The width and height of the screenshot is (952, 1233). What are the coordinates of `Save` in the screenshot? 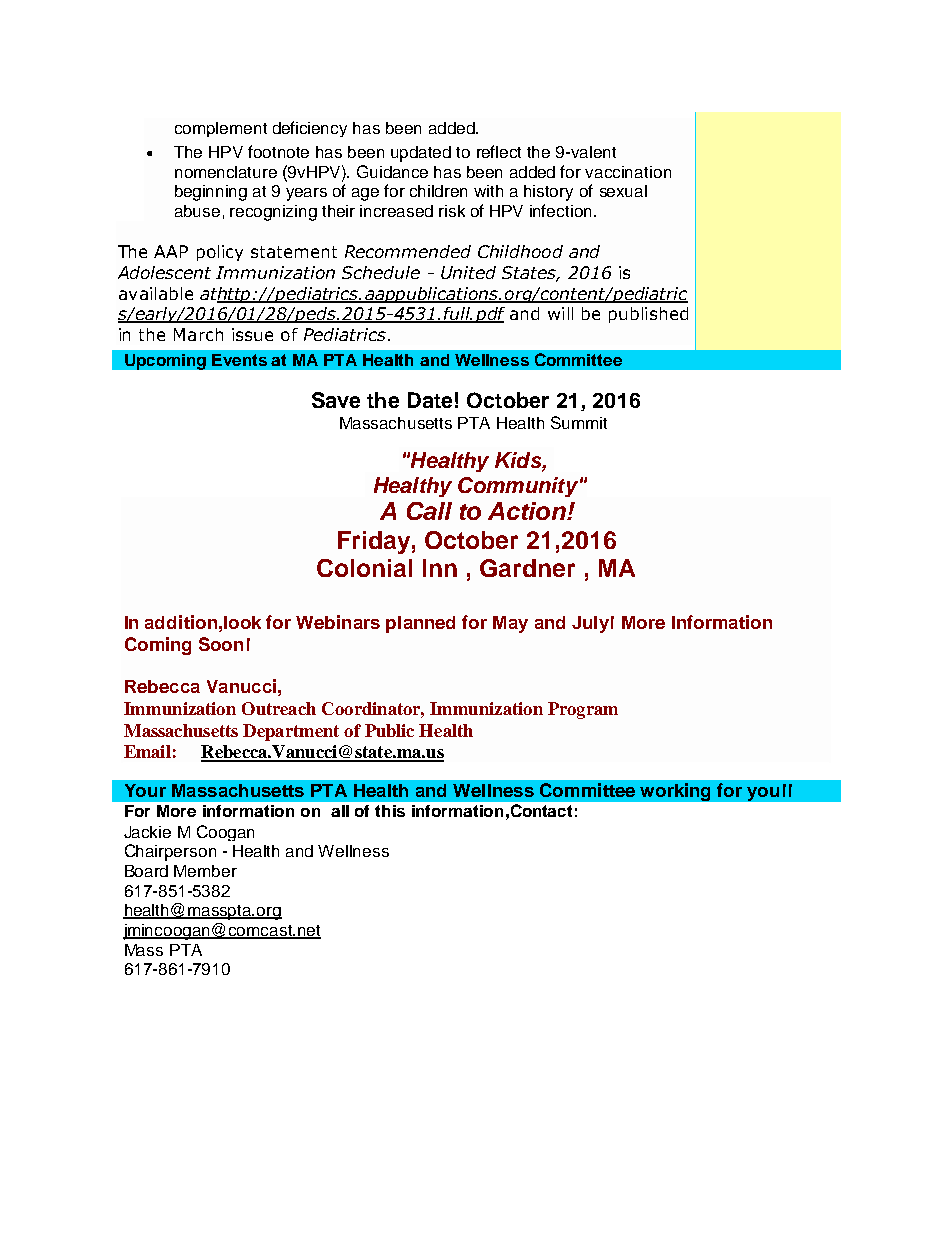 It's located at (336, 400).
